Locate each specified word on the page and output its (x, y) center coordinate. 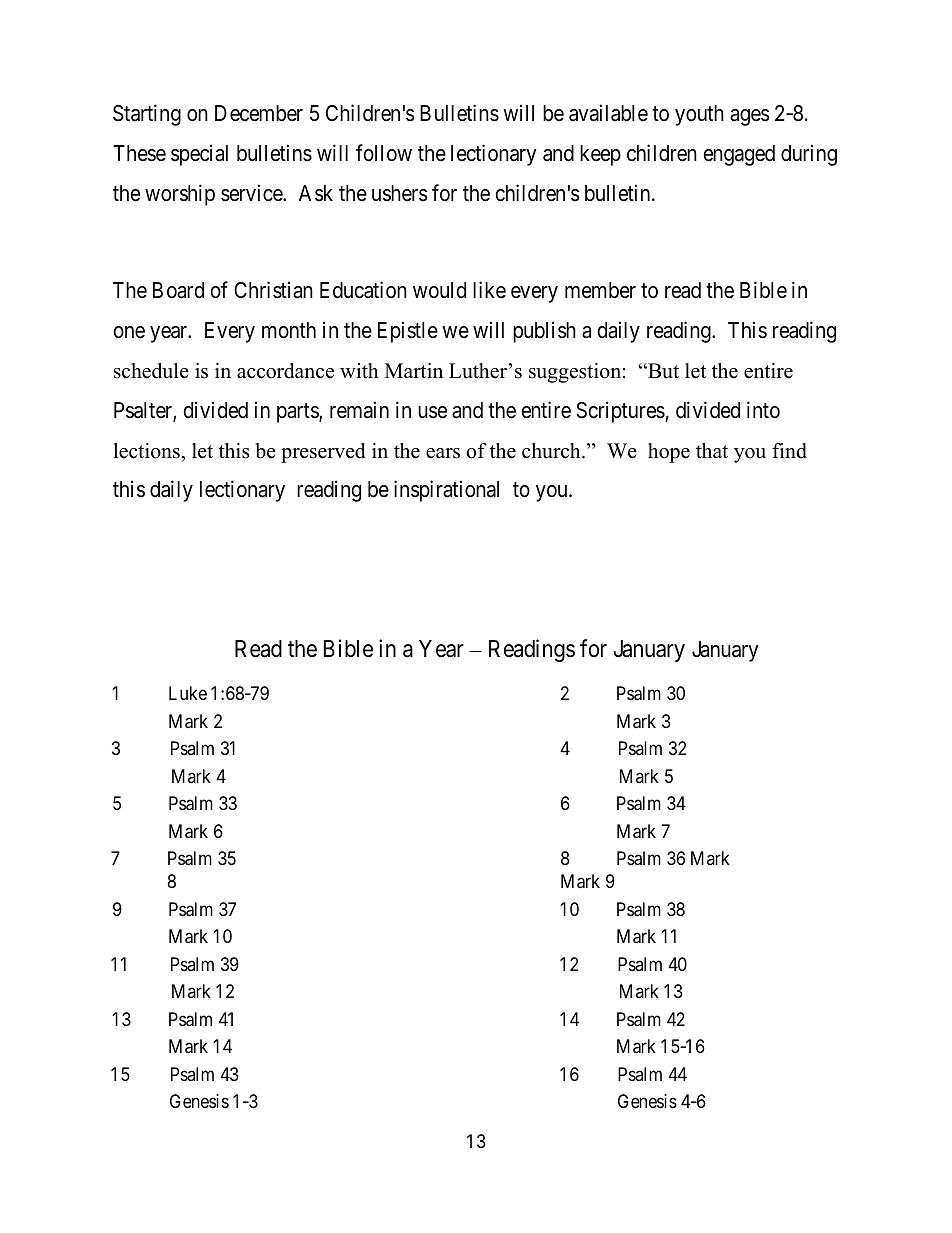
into (763, 409)
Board (178, 290)
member (600, 290)
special (199, 155)
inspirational (446, 491)
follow (384, 153)
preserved (323, 453)
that (712, 450)
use (432, 412)
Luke (188, 693)
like (489, 290)
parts (298, 413)
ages (750, 117)
